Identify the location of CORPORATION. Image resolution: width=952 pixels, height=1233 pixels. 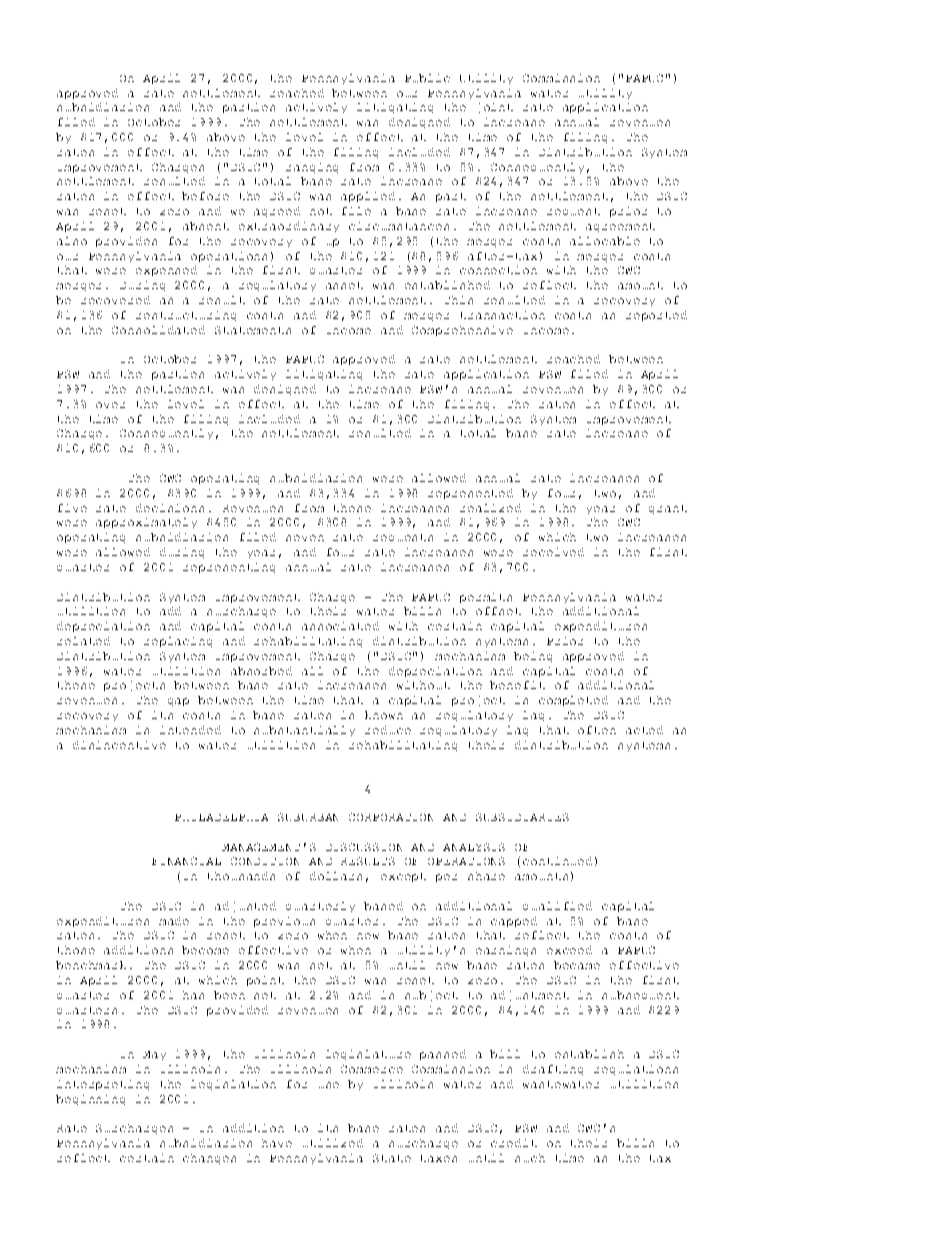
(391, 817).
